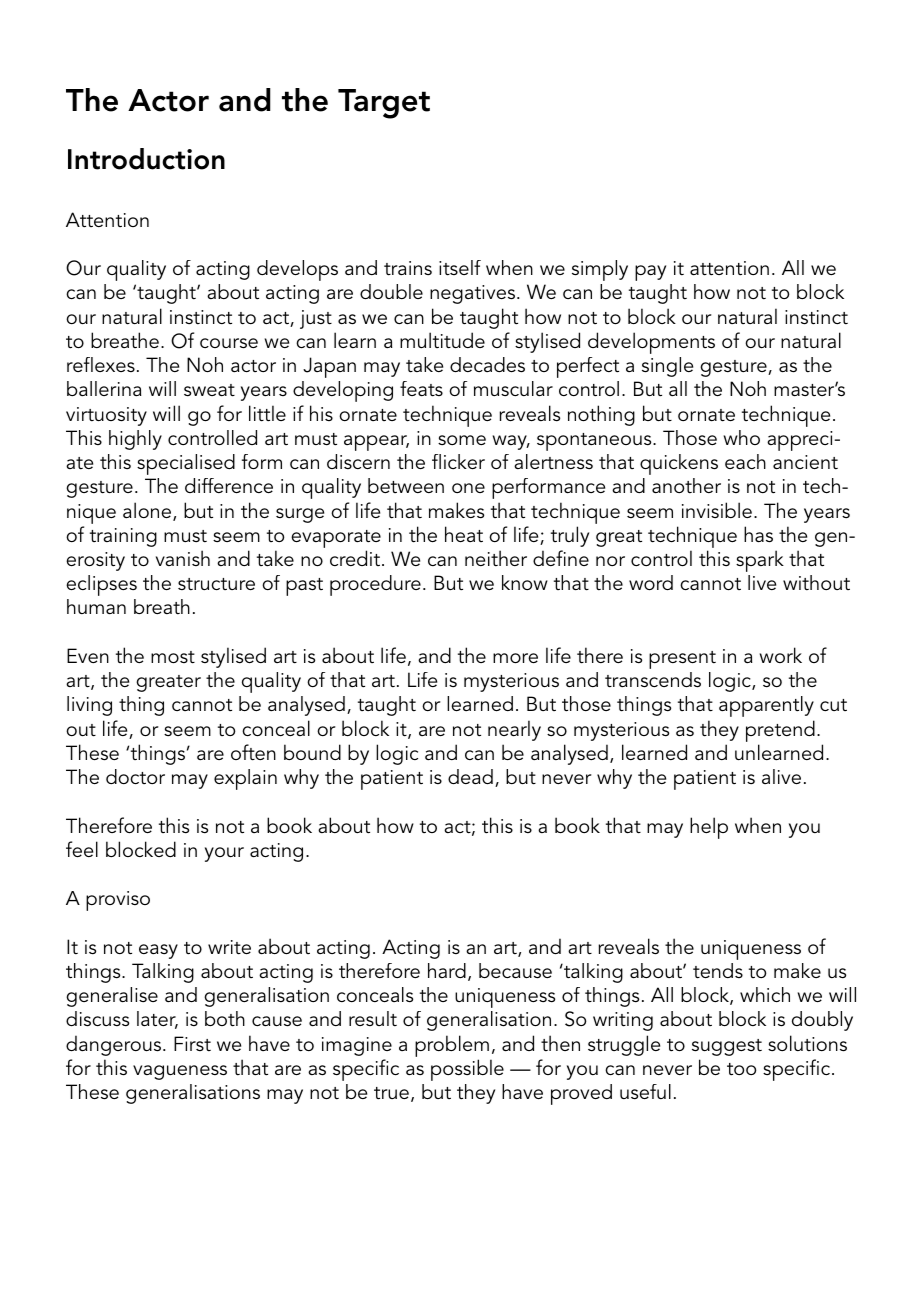  I want to click on Introduction, so click(146, 159).
